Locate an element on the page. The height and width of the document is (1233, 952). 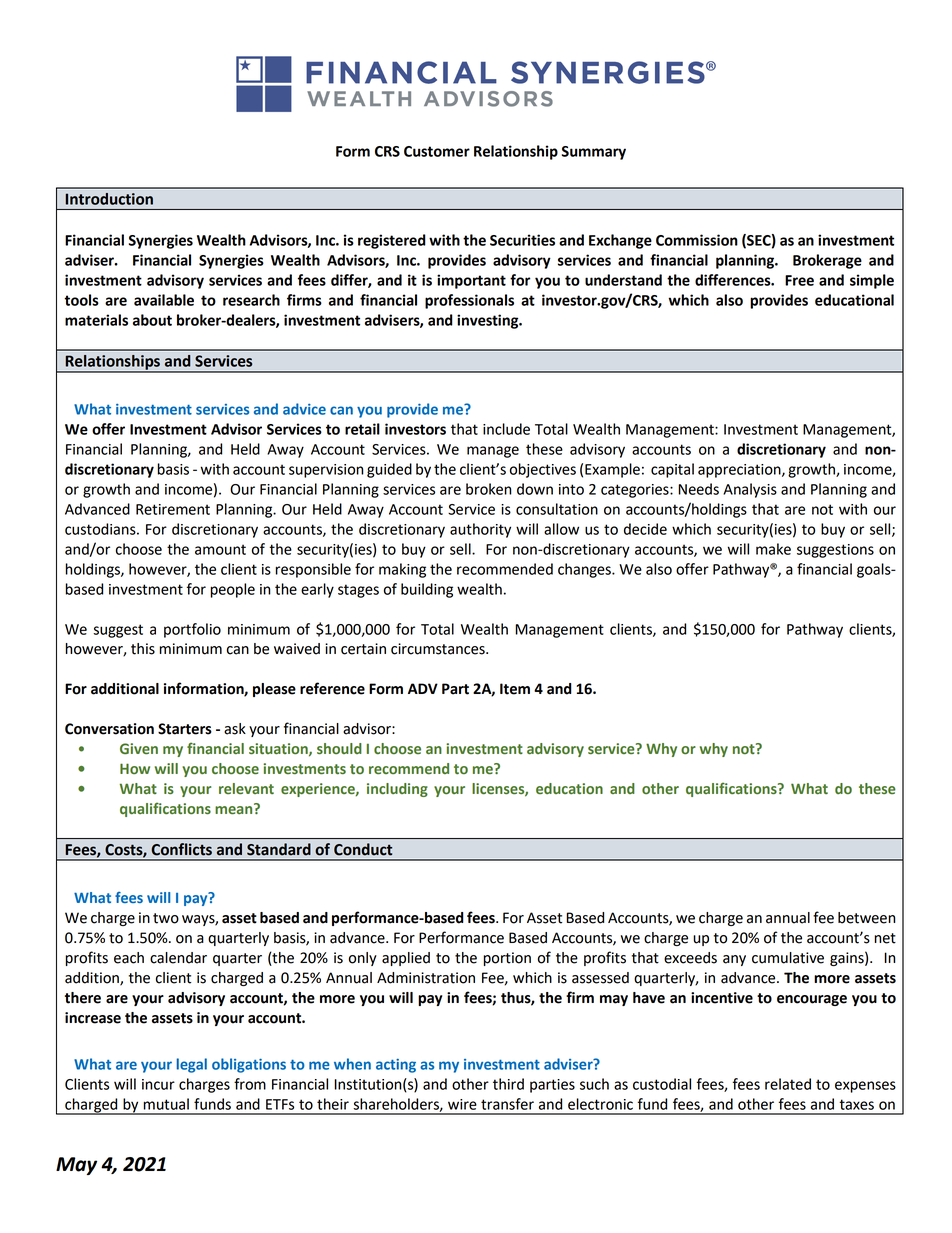
broken is located at coordinates (489, 489).
